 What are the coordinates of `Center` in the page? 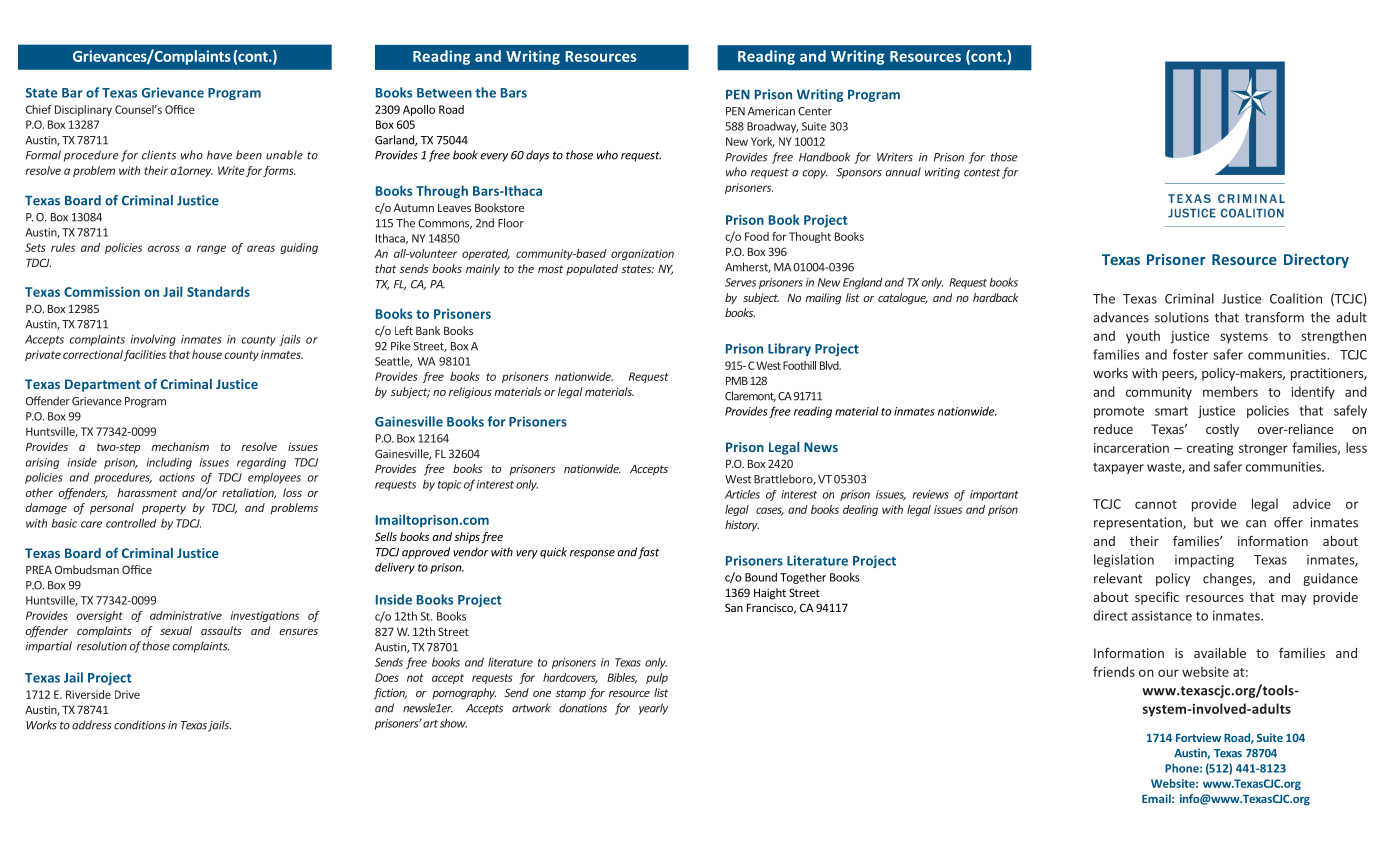 It's located at (815, 111).
